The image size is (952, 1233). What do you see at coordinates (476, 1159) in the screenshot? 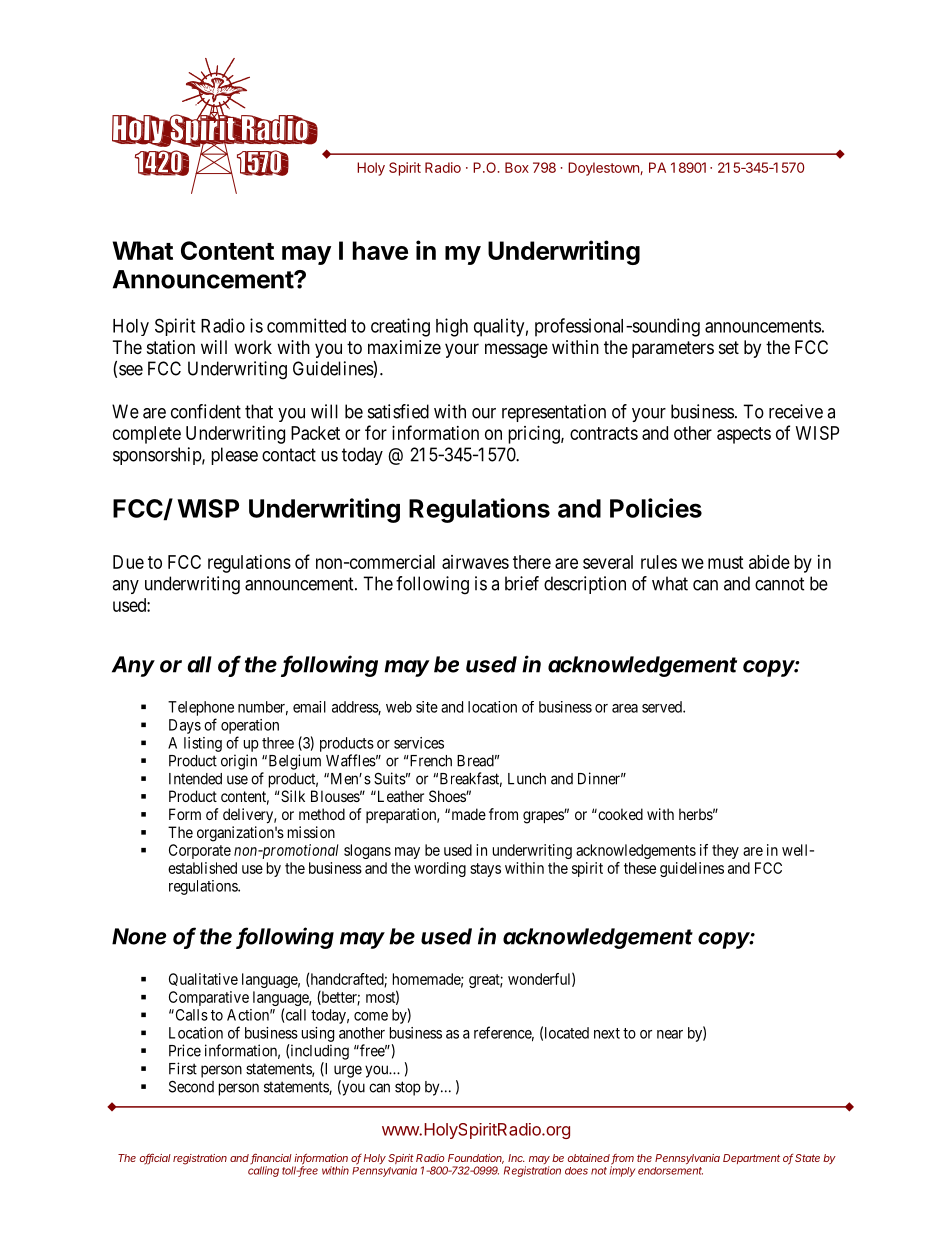
I see `Foundation` at bounding box center [476, 1159].
